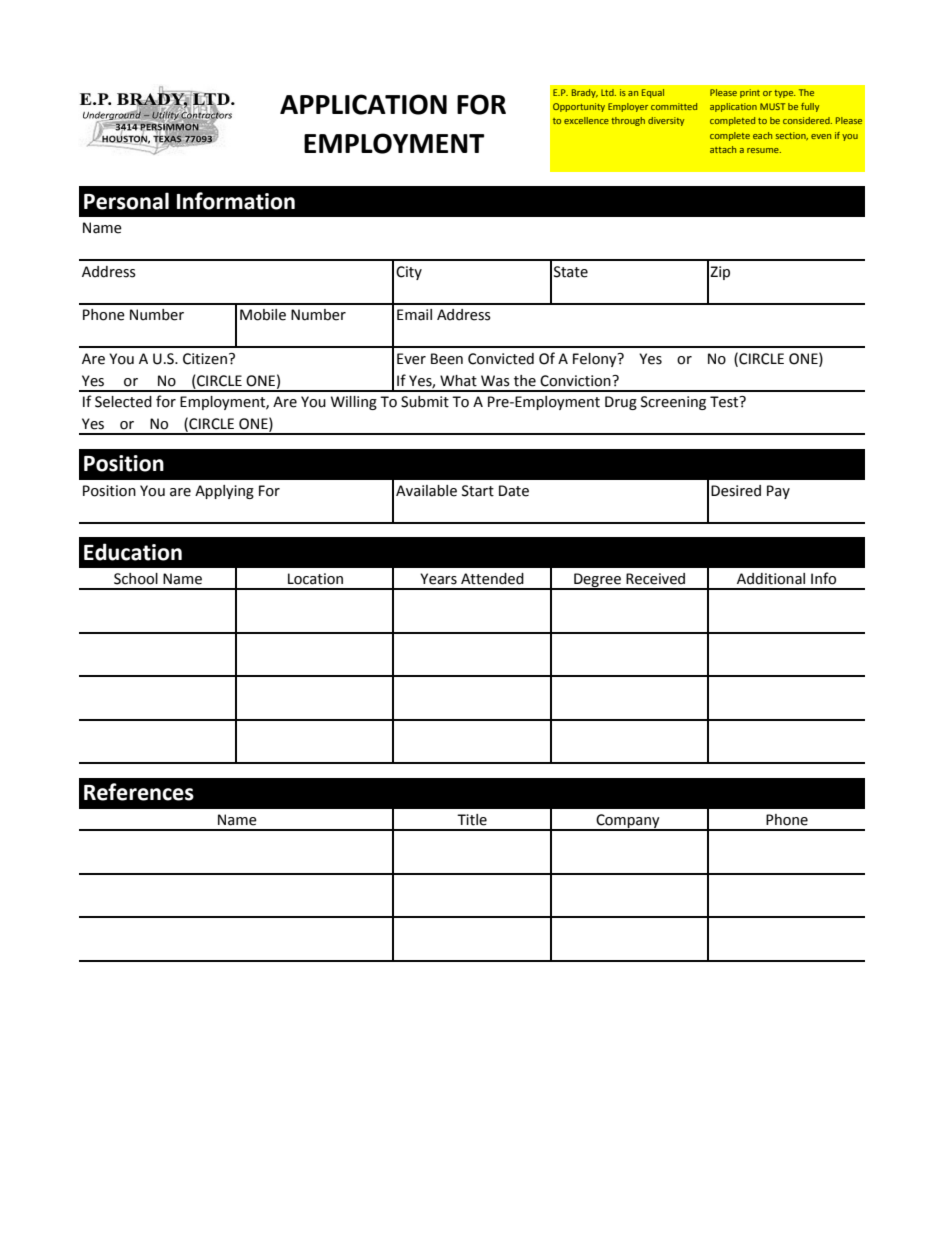  I want to click on Personal, so click(126, 201).
